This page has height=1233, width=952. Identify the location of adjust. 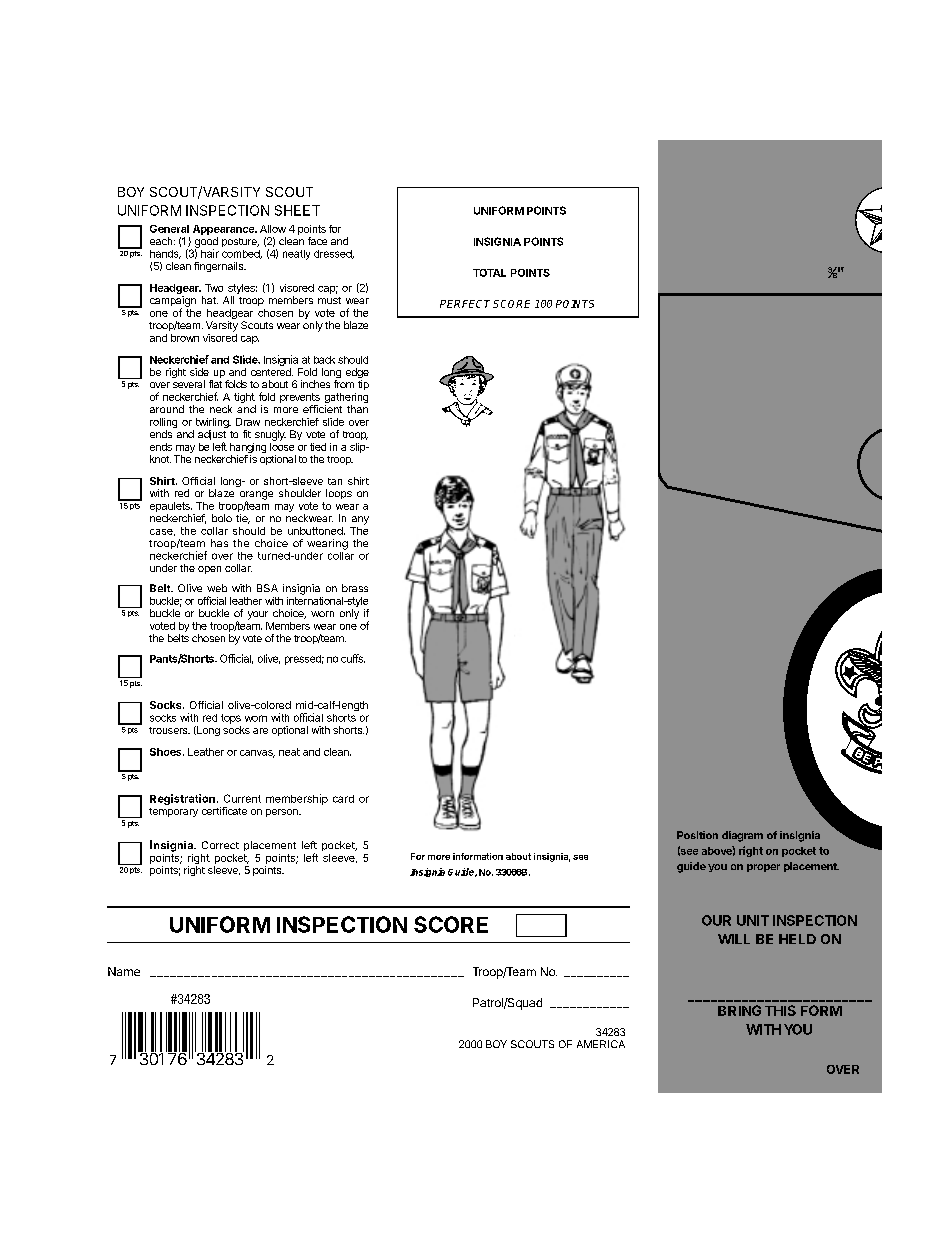
(212, 436).
